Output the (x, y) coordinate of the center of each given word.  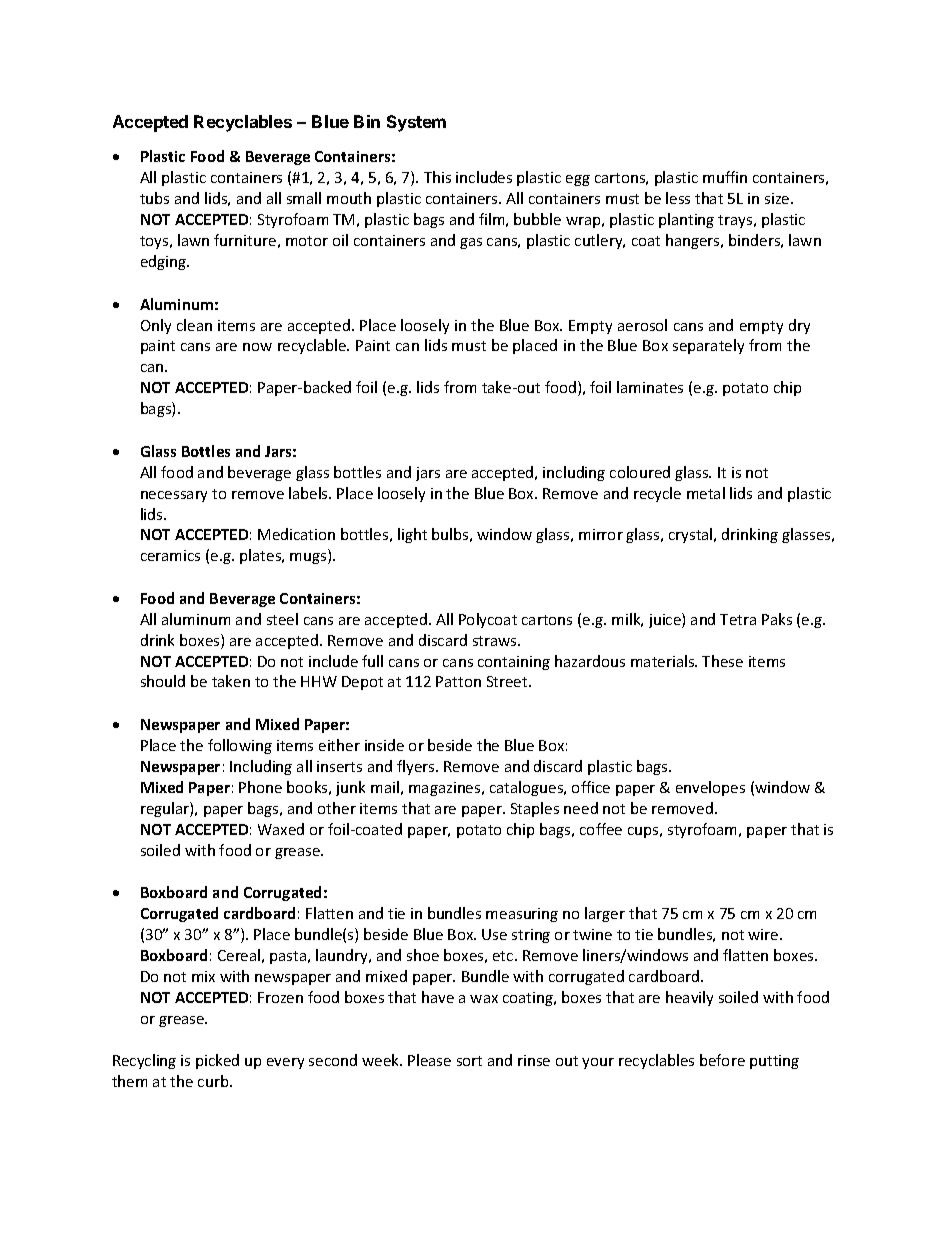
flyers (417, 767)
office (591, 787)
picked (217, 1061)
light (412, 535)
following (240, 746)
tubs (154, 198)
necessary (174, 496)
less (678, 198)
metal (706, 493)
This (437, 177)
